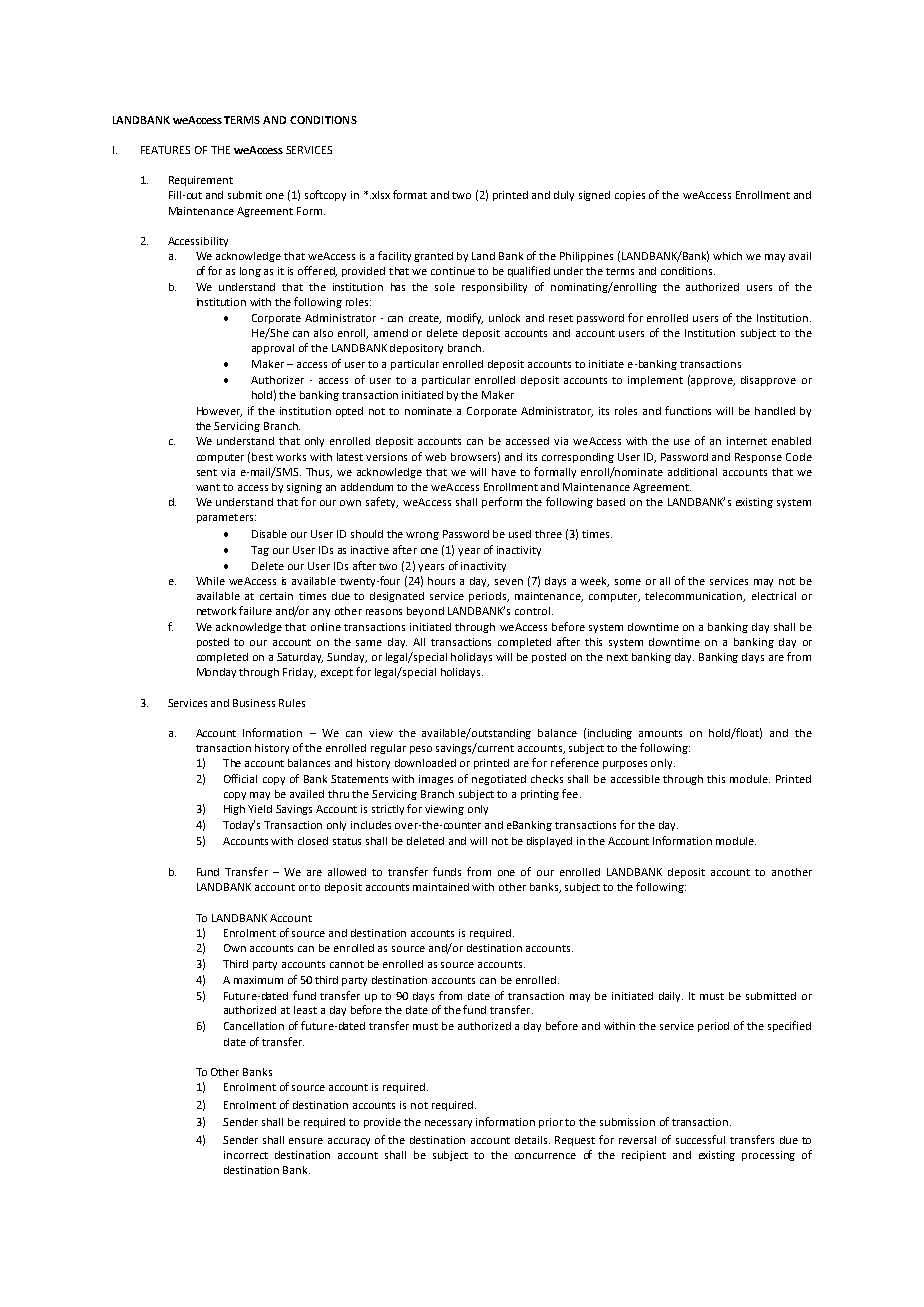  What do you see at coordinates (509, 582) in the page?
I see `seven` at bounding box center [509, 582].
